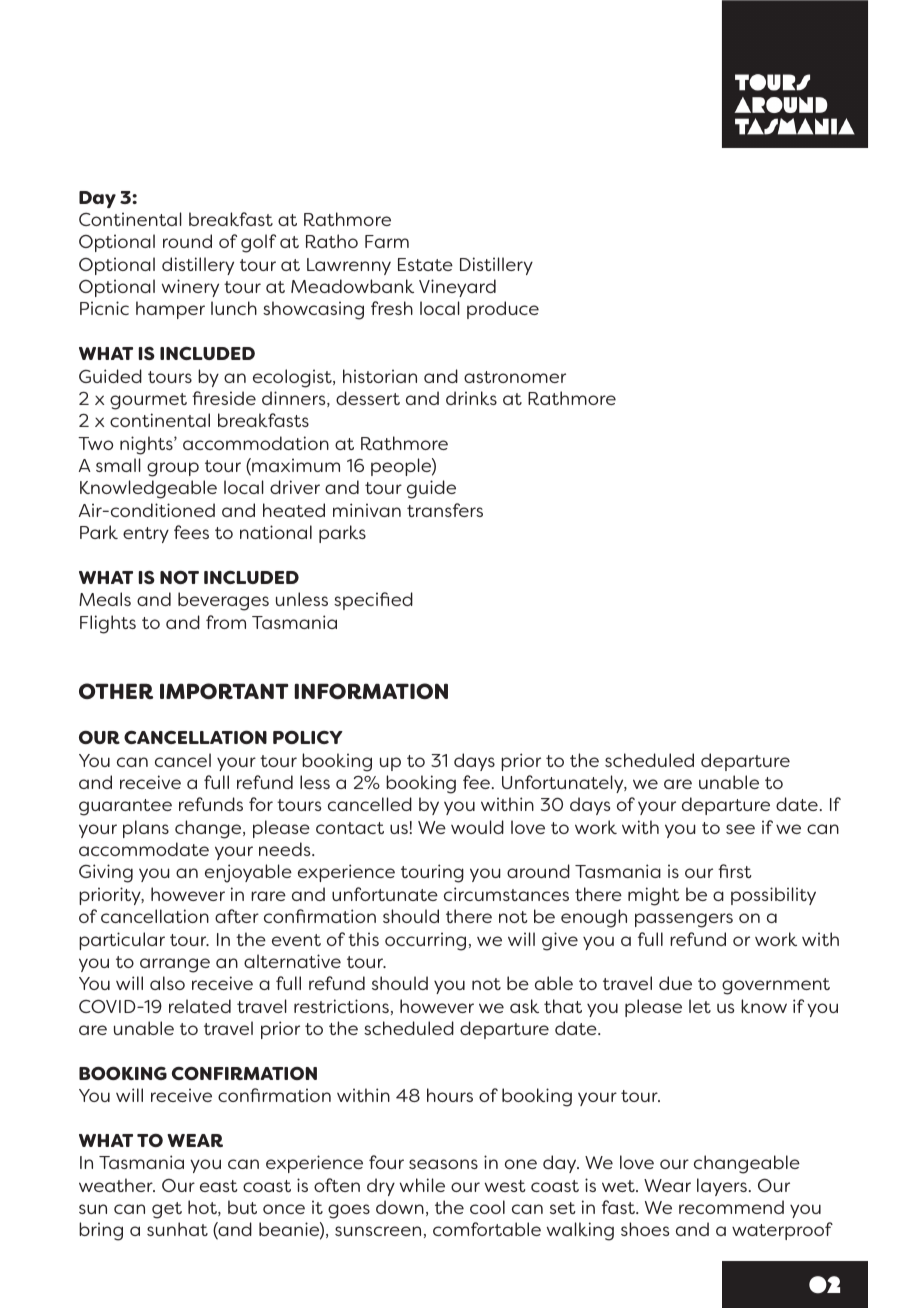  Describe the element at coordinates (503, 310) in the page. I see `produce` at that location.
